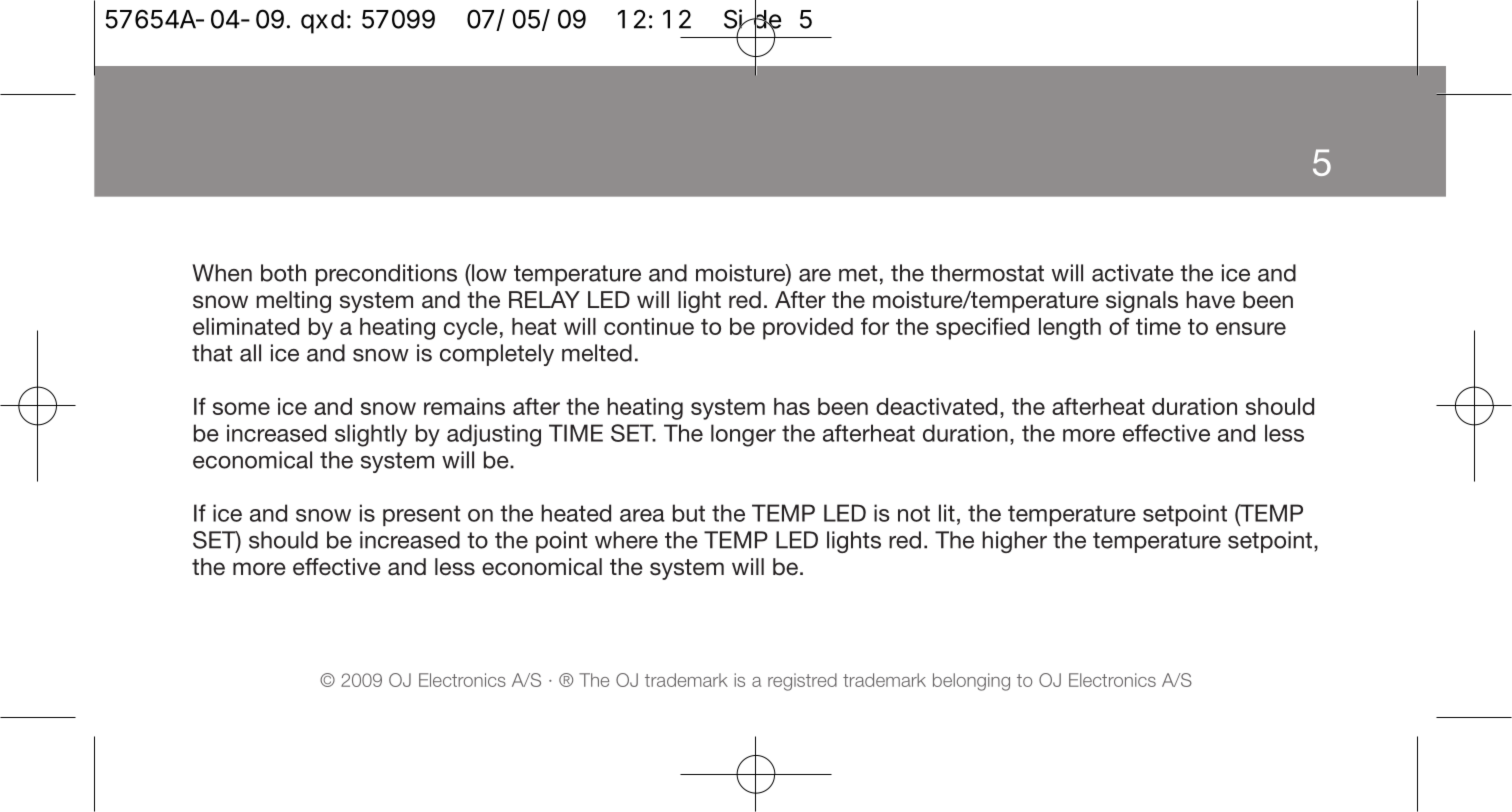 This page has width=1512, height=812. Describe the element at coordinates (858, 273) in the page. I see `met` at that location.
